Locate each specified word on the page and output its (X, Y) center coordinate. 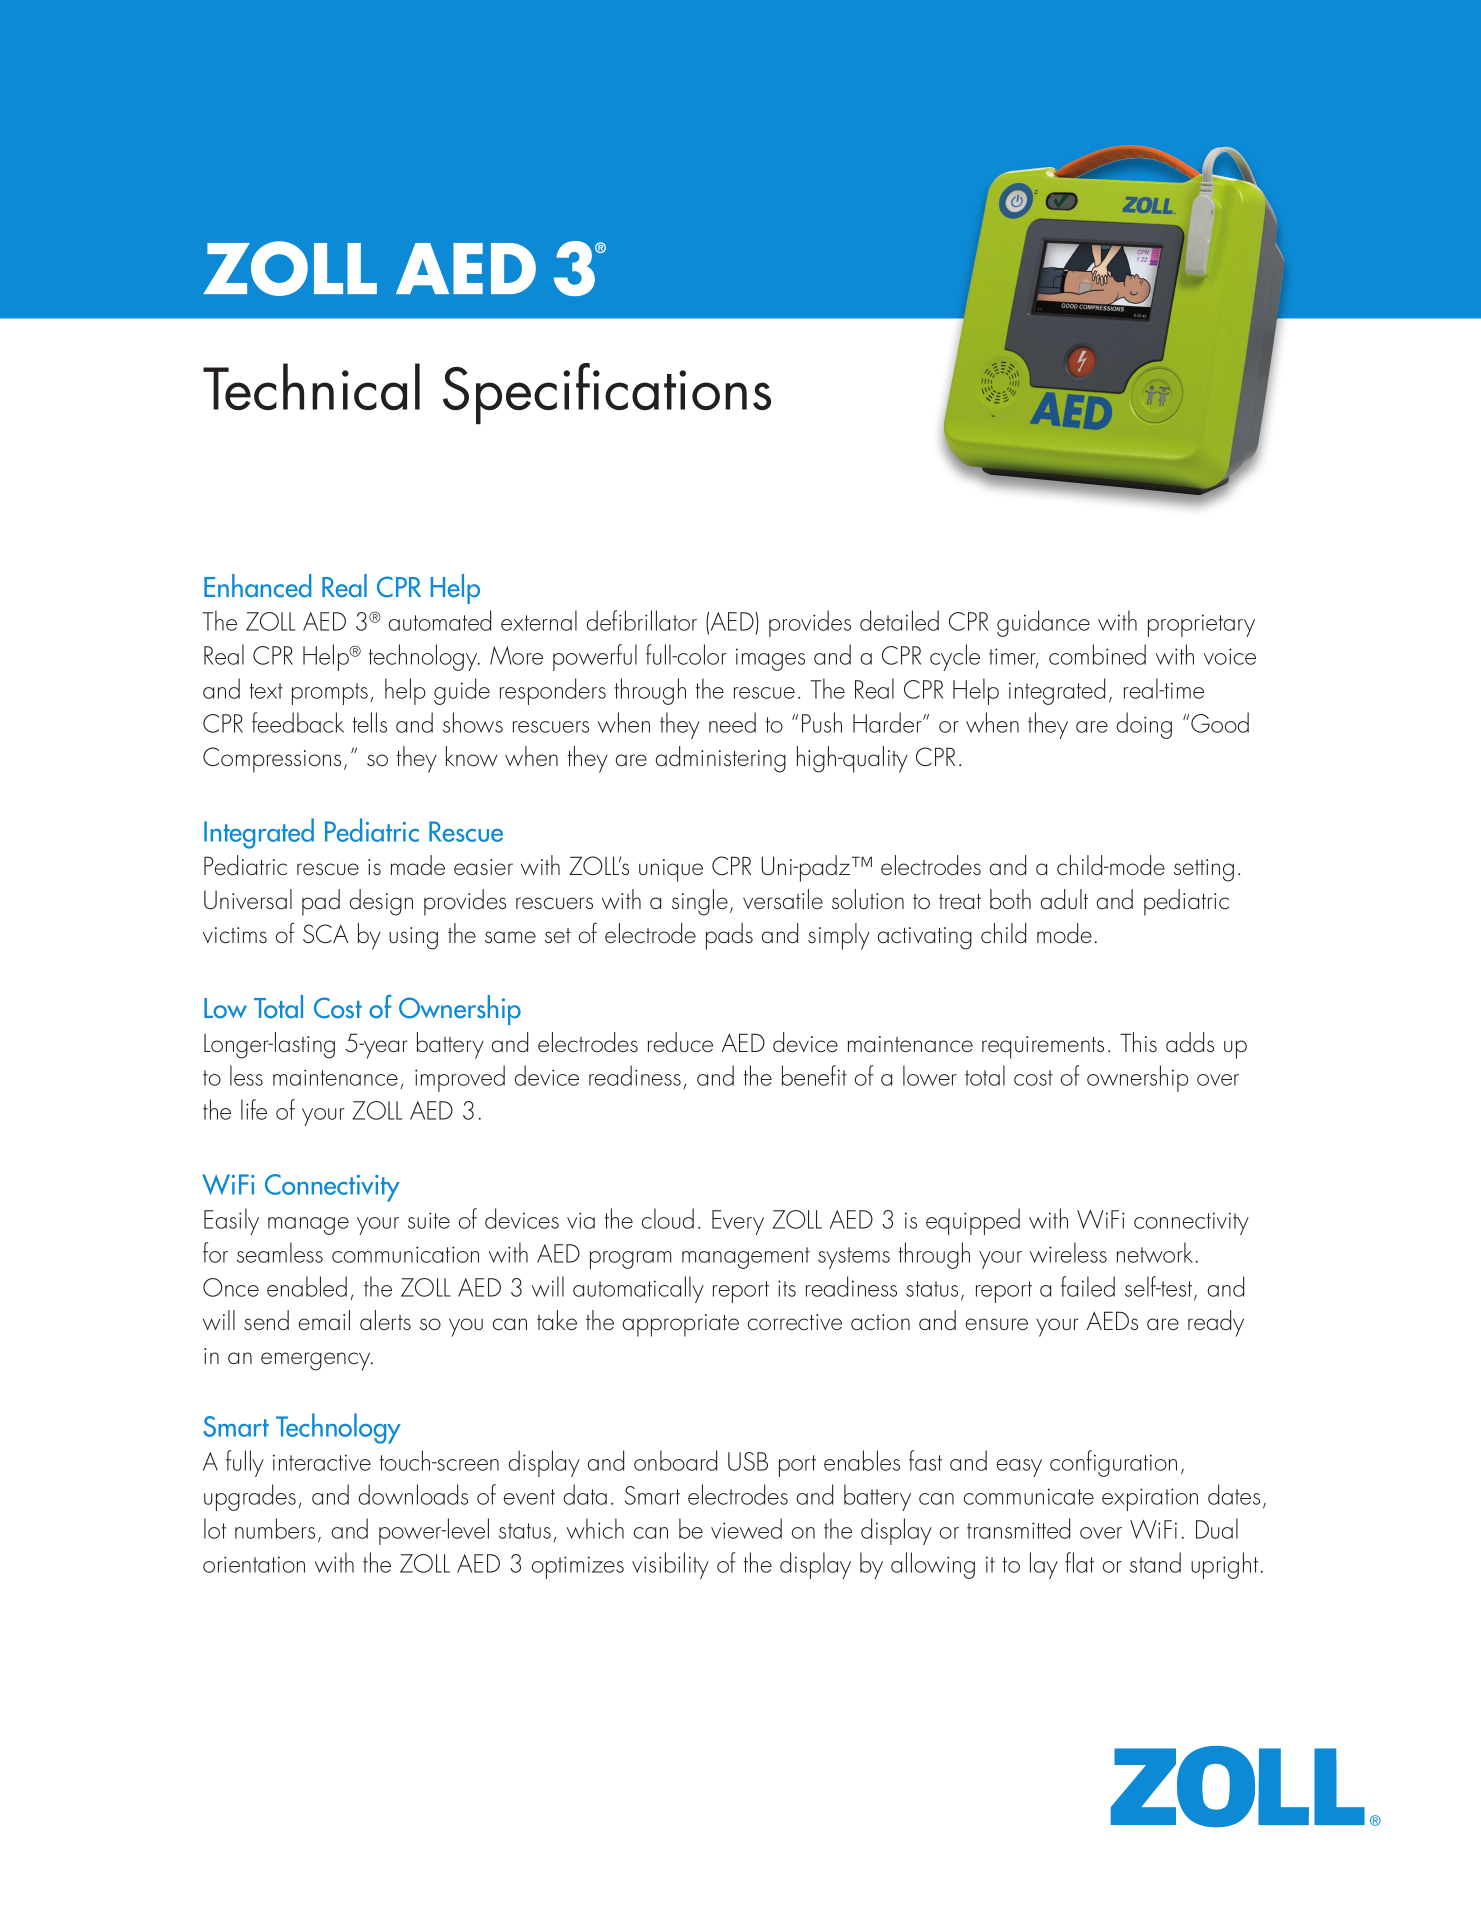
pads (729, 936)
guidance (1043, 623)
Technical (311, 386)
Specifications (607, 393)
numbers (275, 1528)
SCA (325, 934)
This (1138, 1042)
